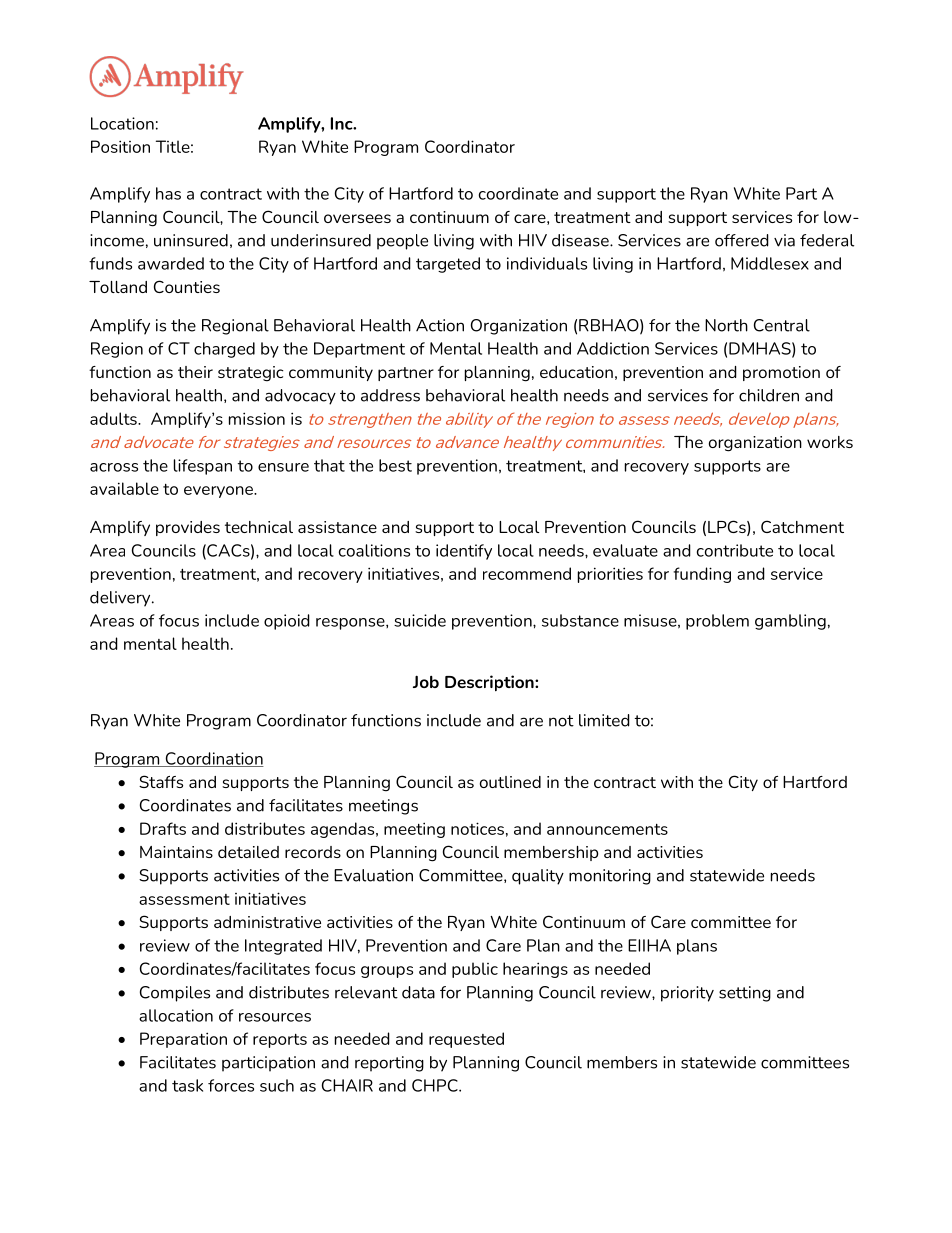  What do you see at coordinates (830, 442) in the screenshot?
I see `works` at bounding box center [830, 442].
